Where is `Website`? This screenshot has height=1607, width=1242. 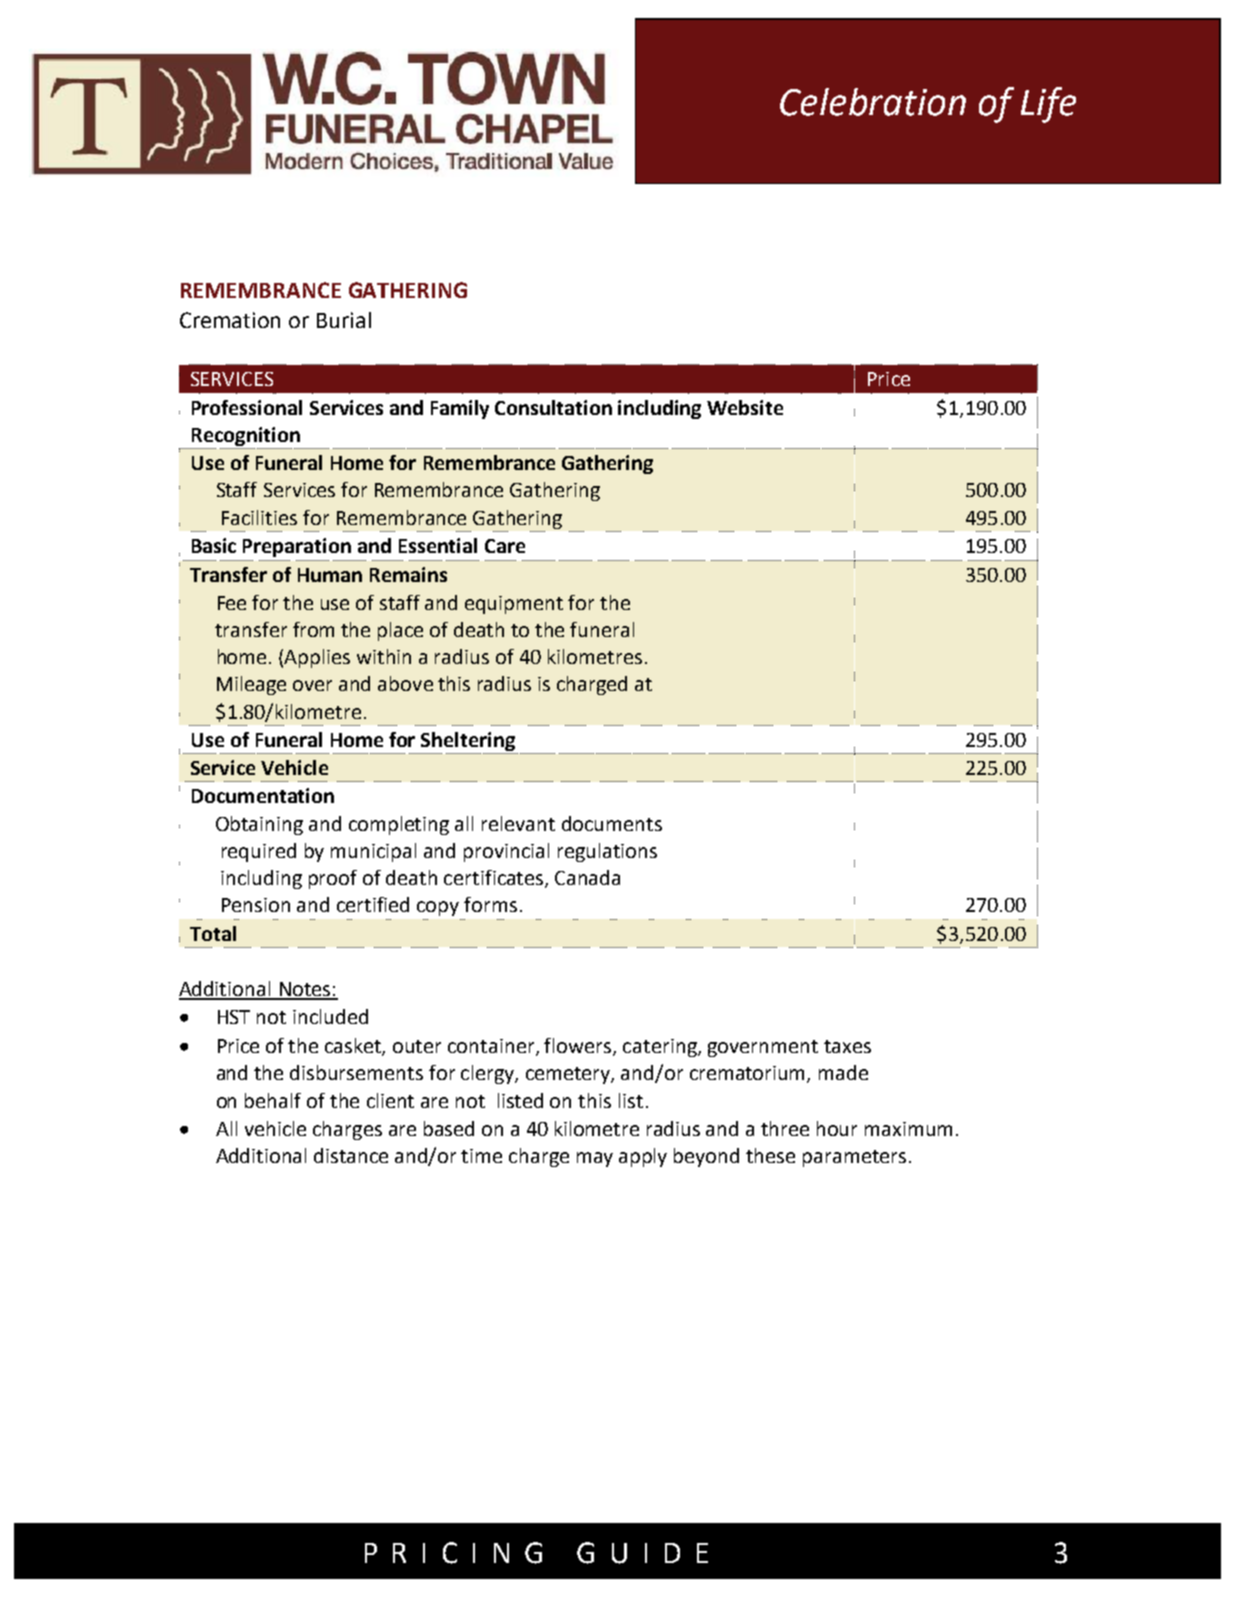
Website is located at coordinates (745, 407).
